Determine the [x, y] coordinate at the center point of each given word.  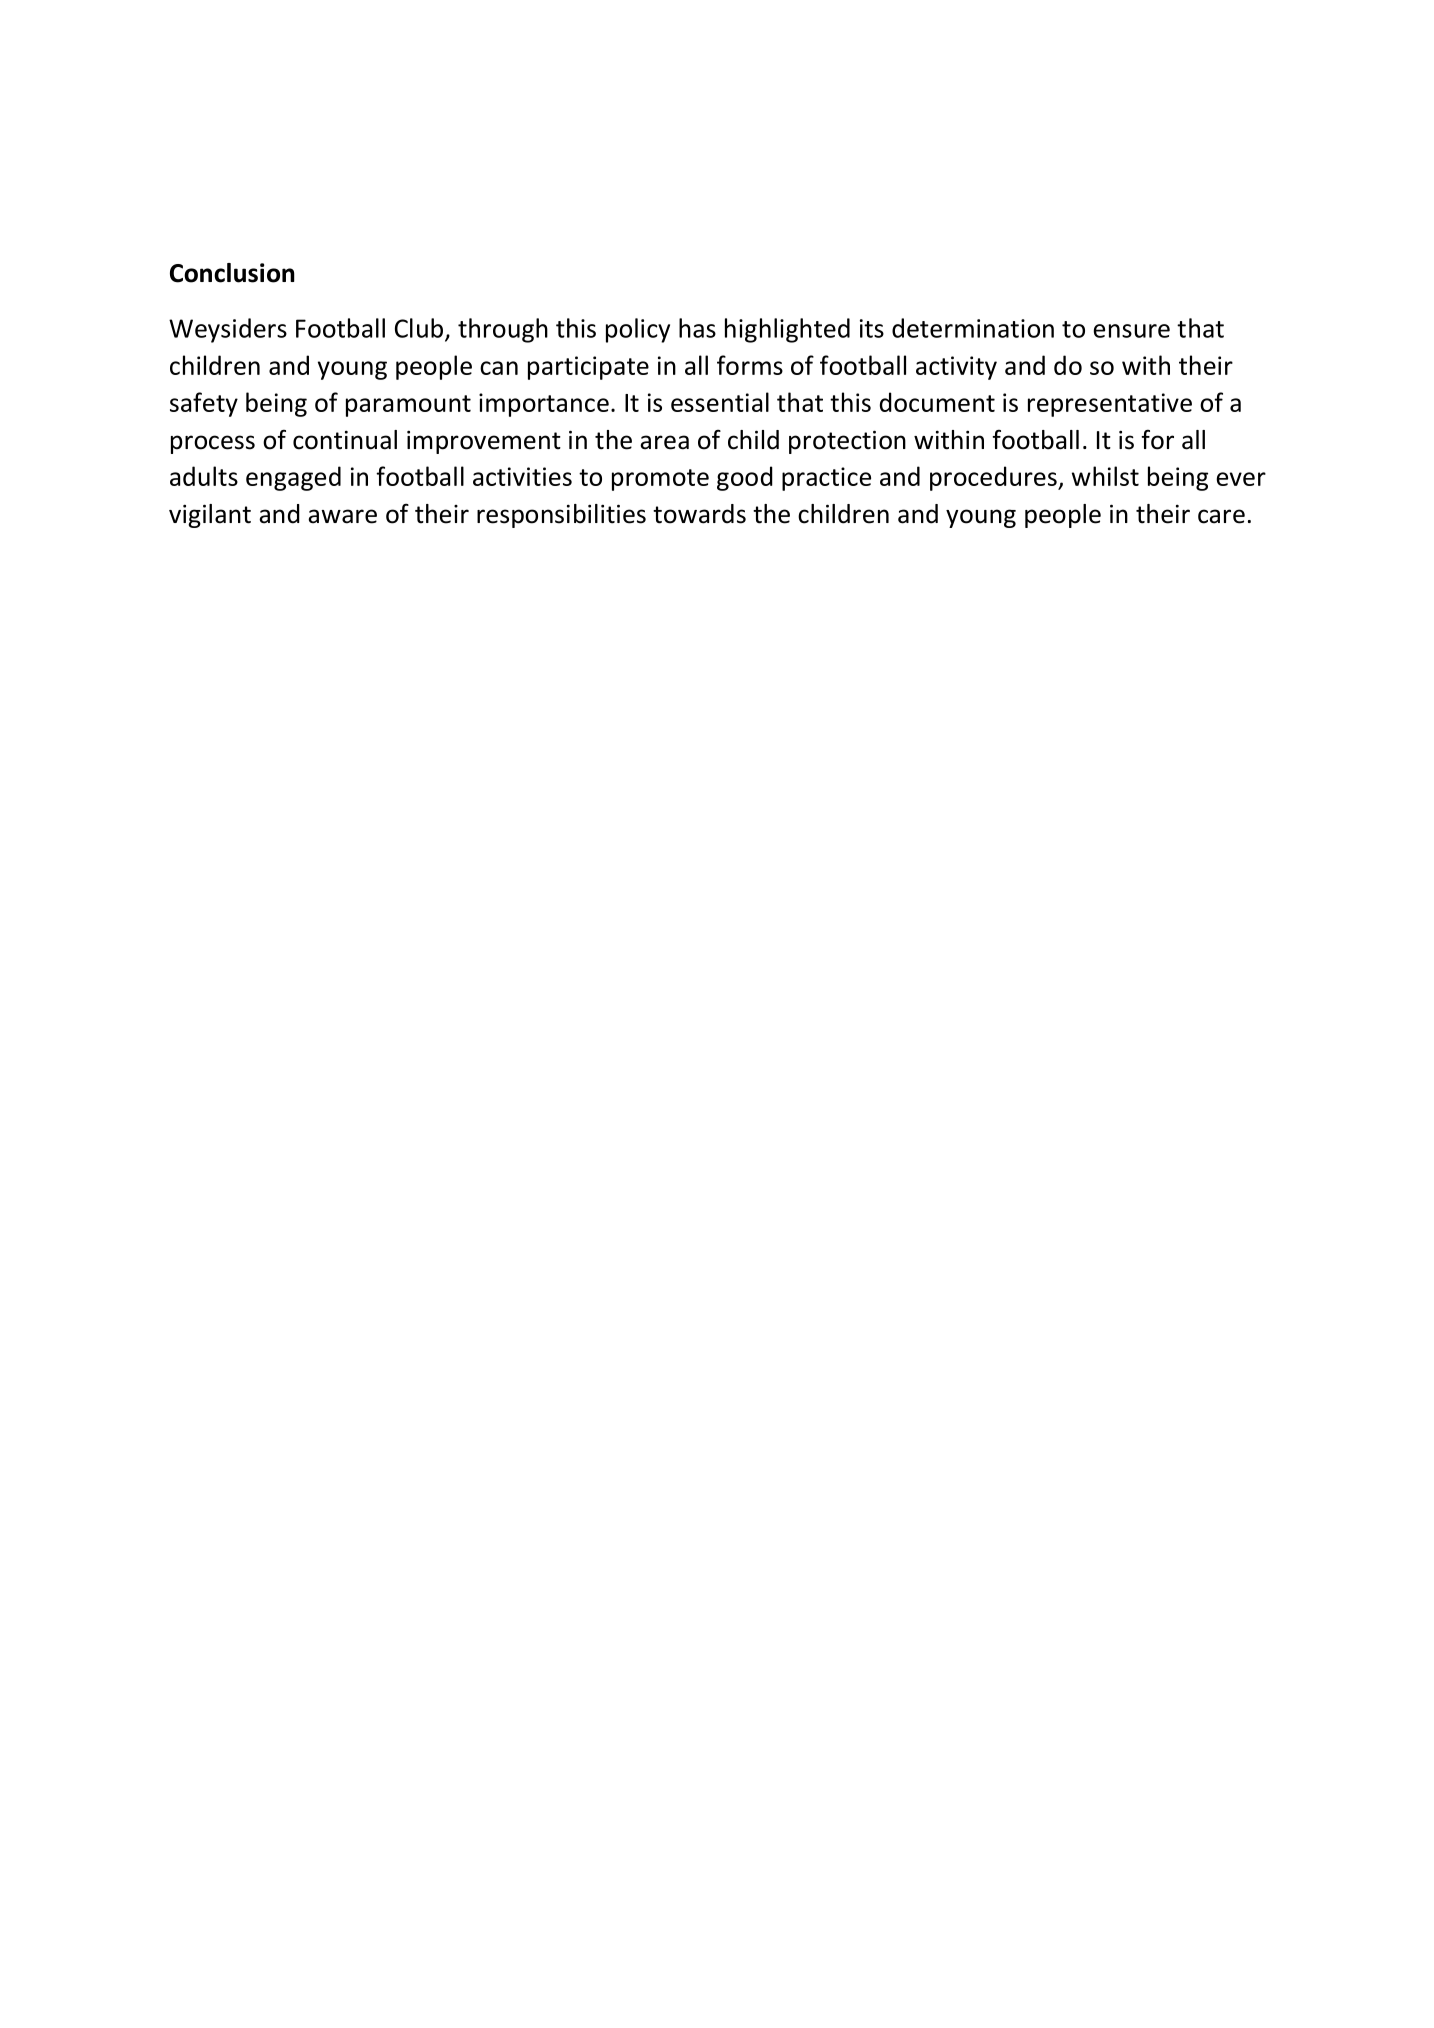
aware [342, 516]
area [664, 442]
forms [750, 365]
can [499, 368]
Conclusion [232, 273]
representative [1110, 405]
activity [956, 368]
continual [345, 440]
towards [699, 514]
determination [973, 328]
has [697, 328]
